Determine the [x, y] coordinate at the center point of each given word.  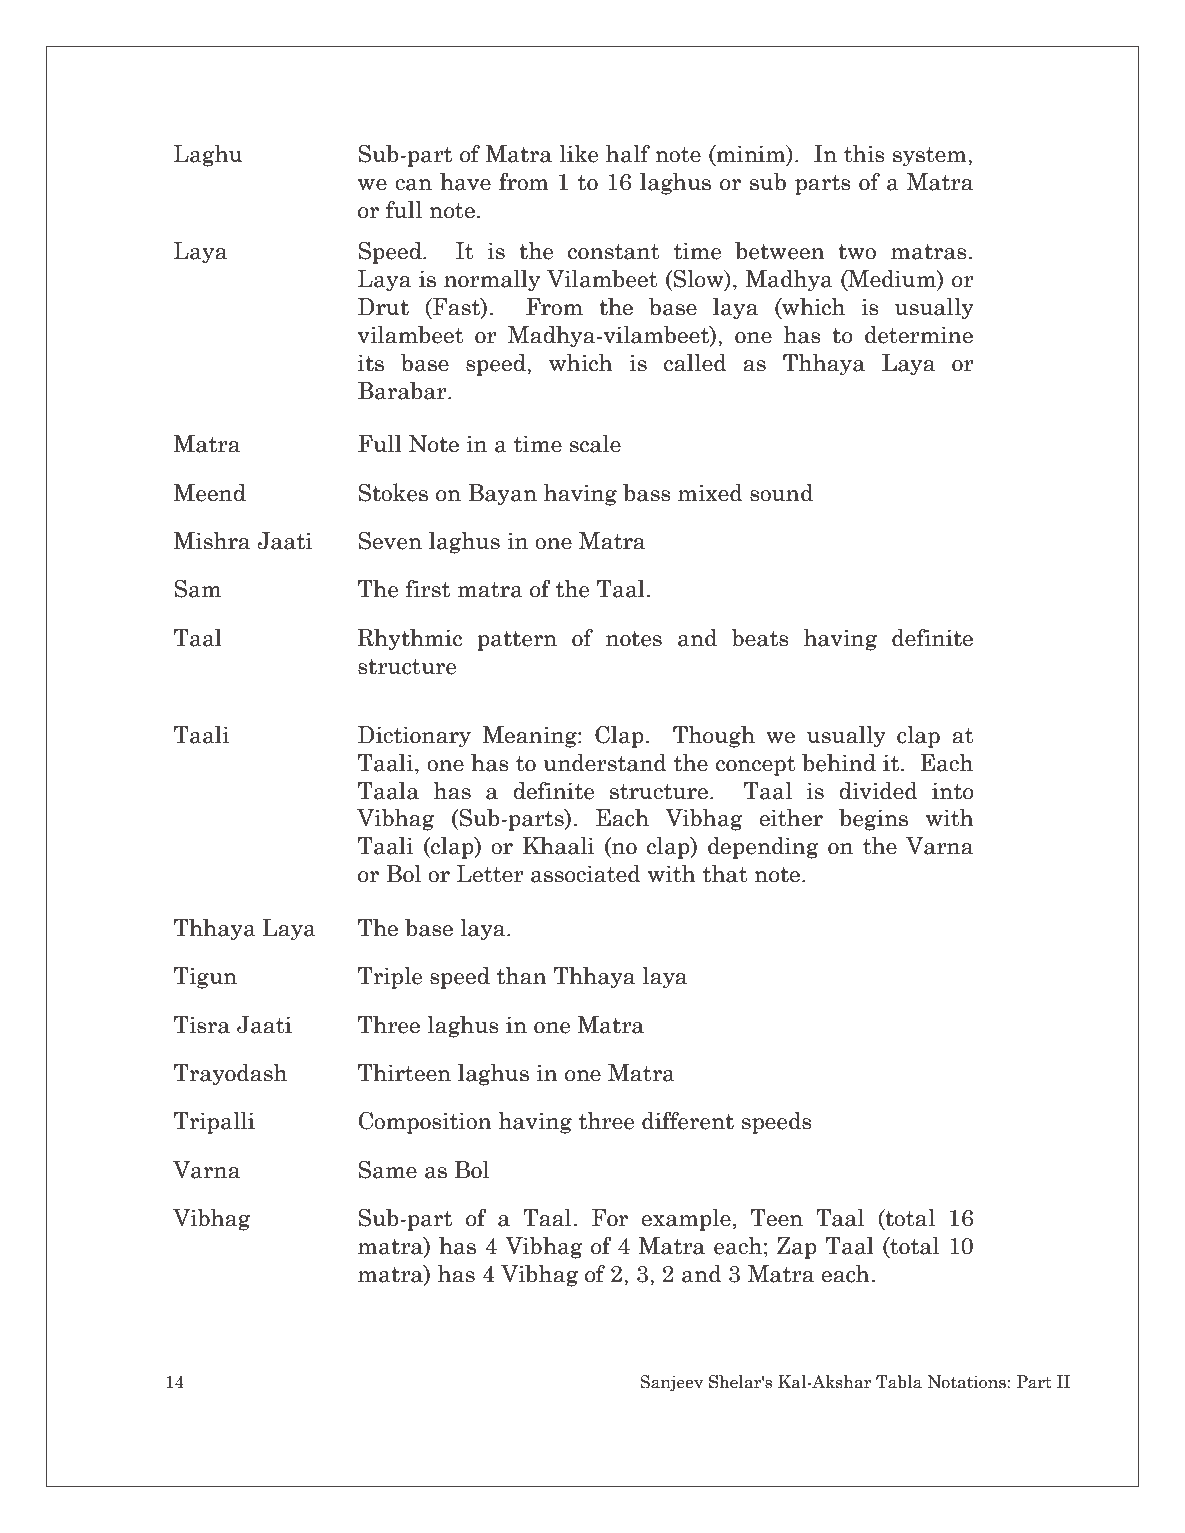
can [413, 185]
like [578, 153]
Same [387, 1170]
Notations [968, 1382]
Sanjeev [671, 1383]
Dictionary [414, 737]
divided [878, 791]
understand [605, 763]
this [864, 154]
